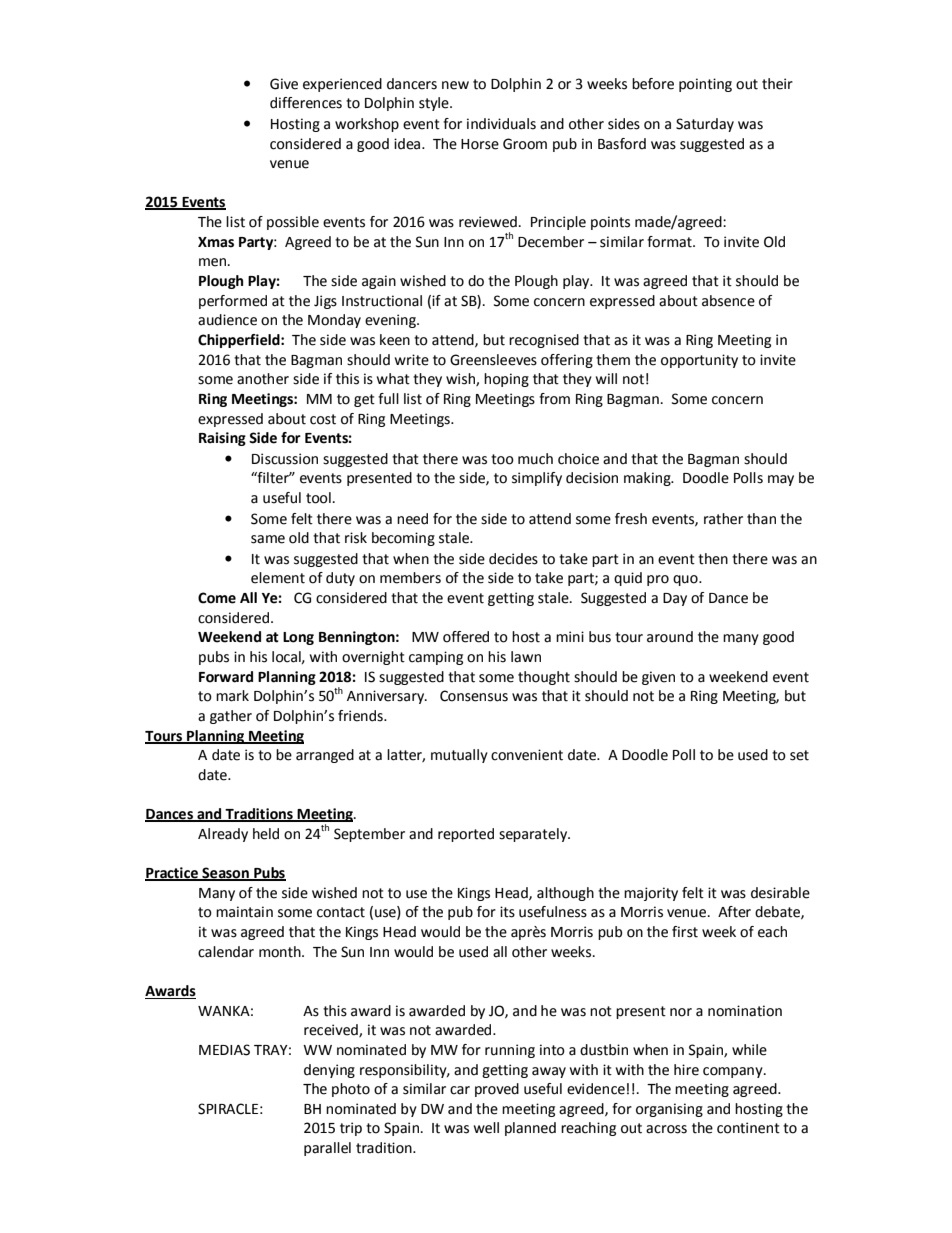  What do you see at coordinates (306, 103) in the image?
I see `differences` at bounding box center [306, 103].
